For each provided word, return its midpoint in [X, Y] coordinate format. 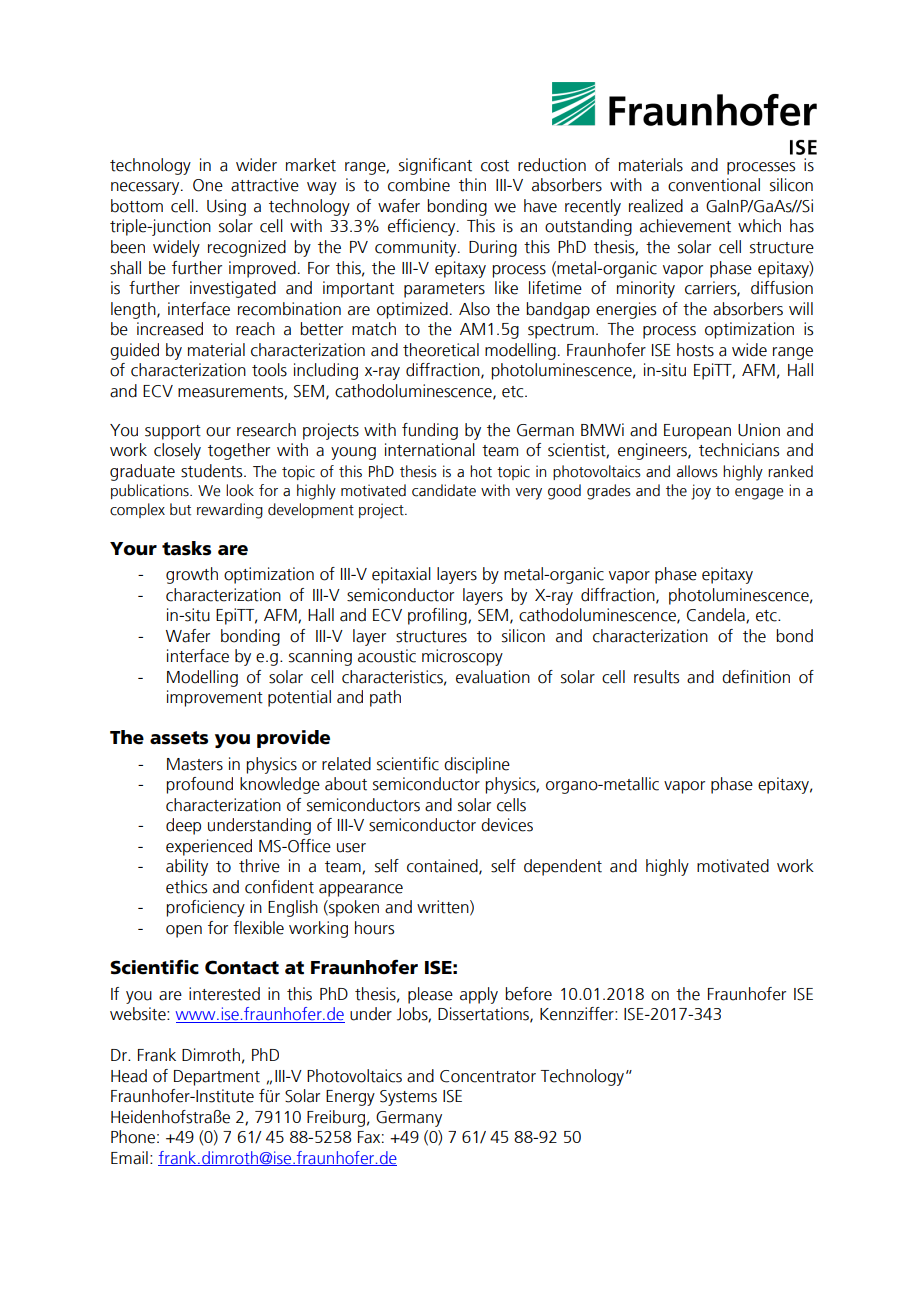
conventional [714, 185]
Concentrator [488, 1076]
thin [472, 185]
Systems [408, 1098]
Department [217, 1078]
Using [226, 207]
